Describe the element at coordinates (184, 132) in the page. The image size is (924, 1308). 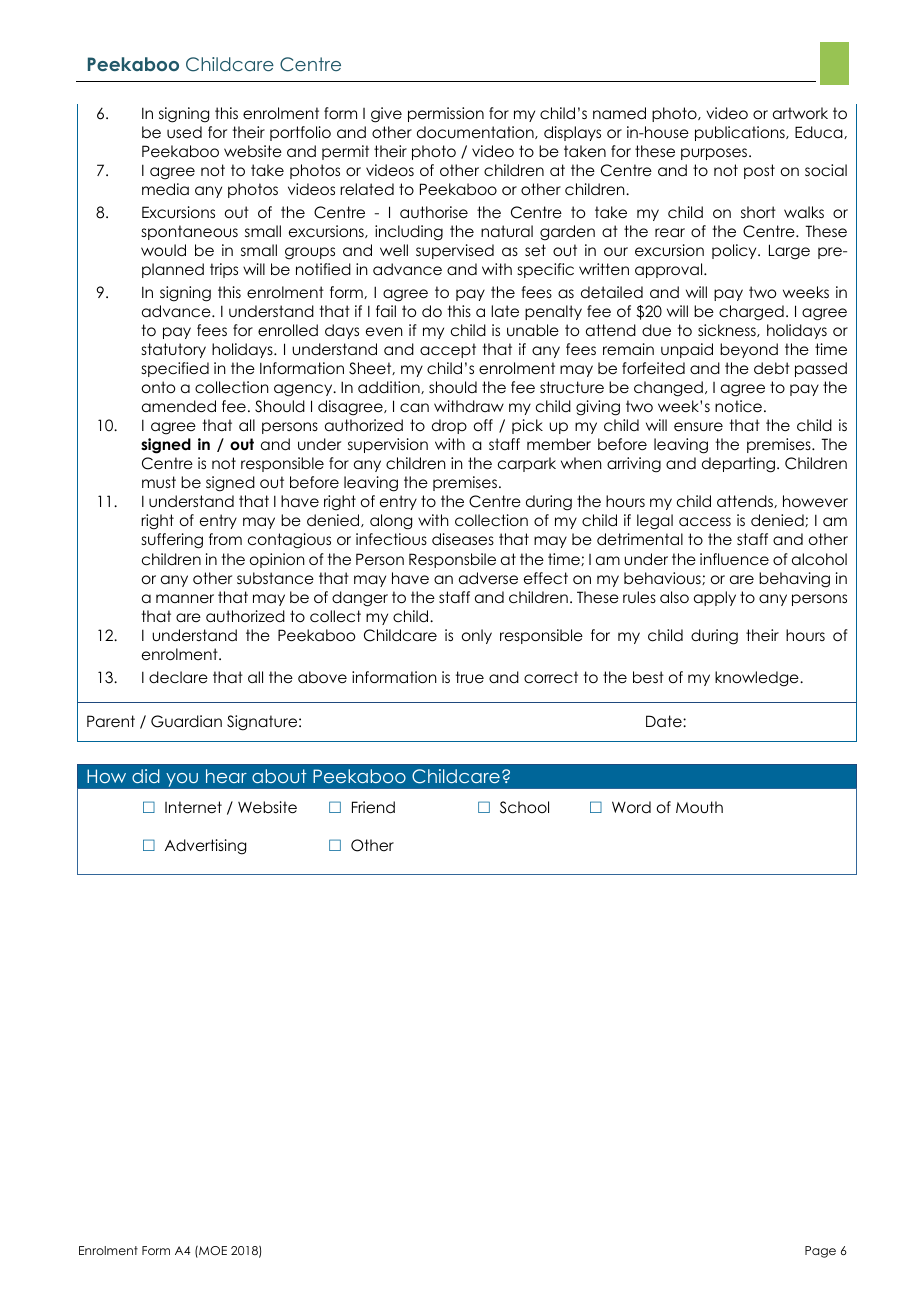
I see `used` at that location.
